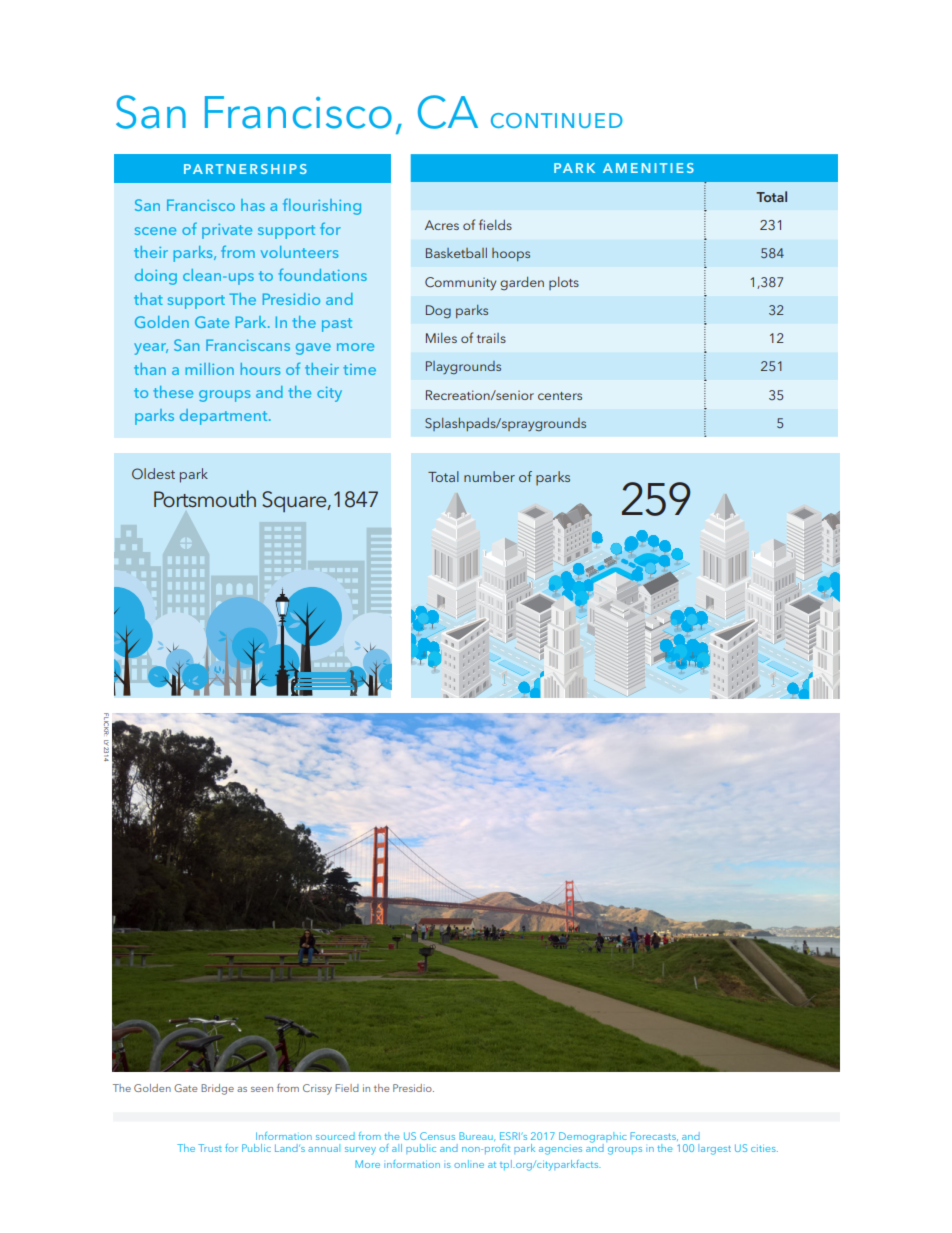 The height and width of the page is (1233, 952). What do you see at coordinates (437, 1136) in the page?
I see `Census` at bounding box center [437, 1136].
